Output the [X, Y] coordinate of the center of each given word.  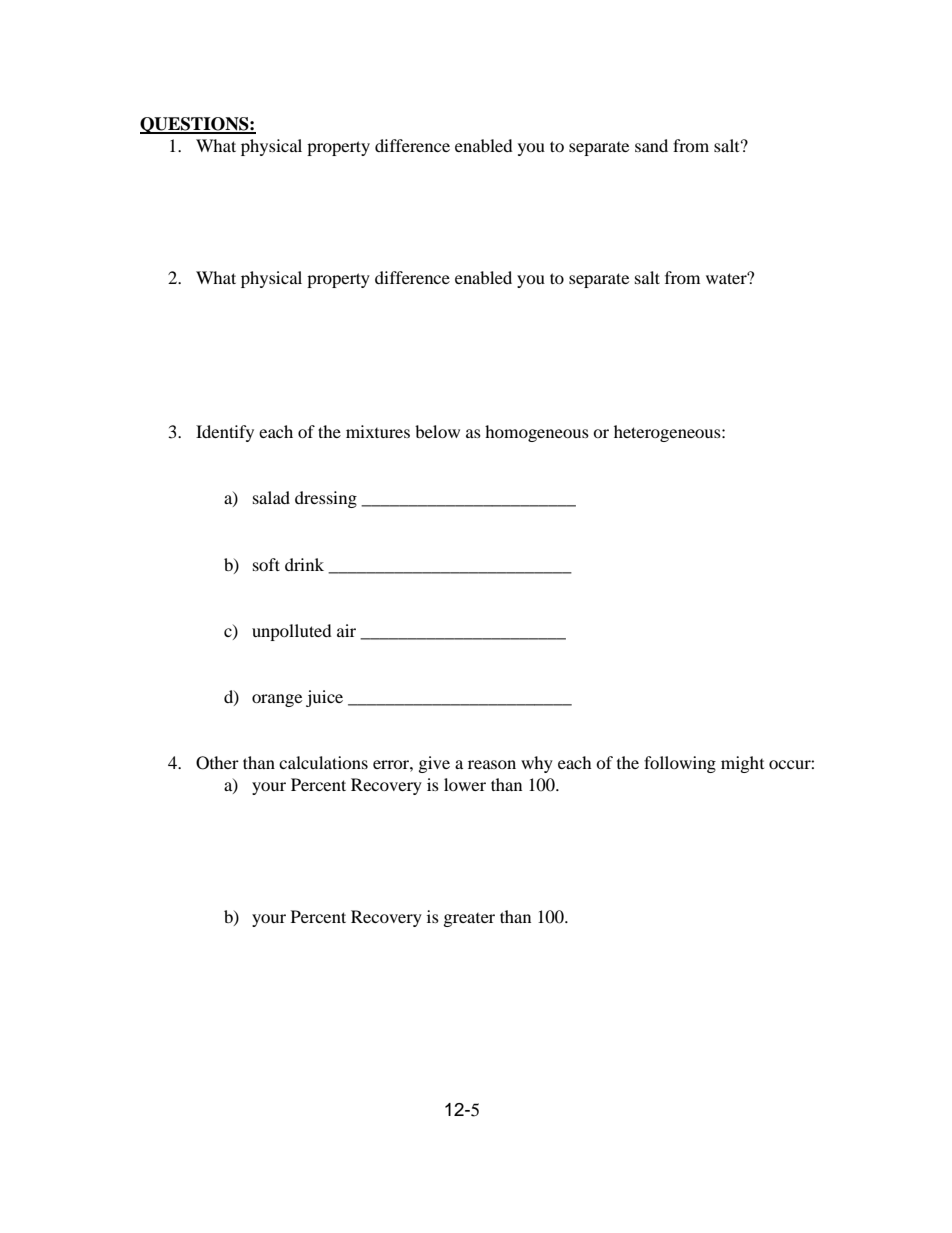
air [346, 630]
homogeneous [537, 433]
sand [651, 145]
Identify [225, 433]
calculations [323, 762]
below [437, 431]
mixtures [378, 431]
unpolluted [292, 632]
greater [469, 920]
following [680, 764]
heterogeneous [668, 433]
